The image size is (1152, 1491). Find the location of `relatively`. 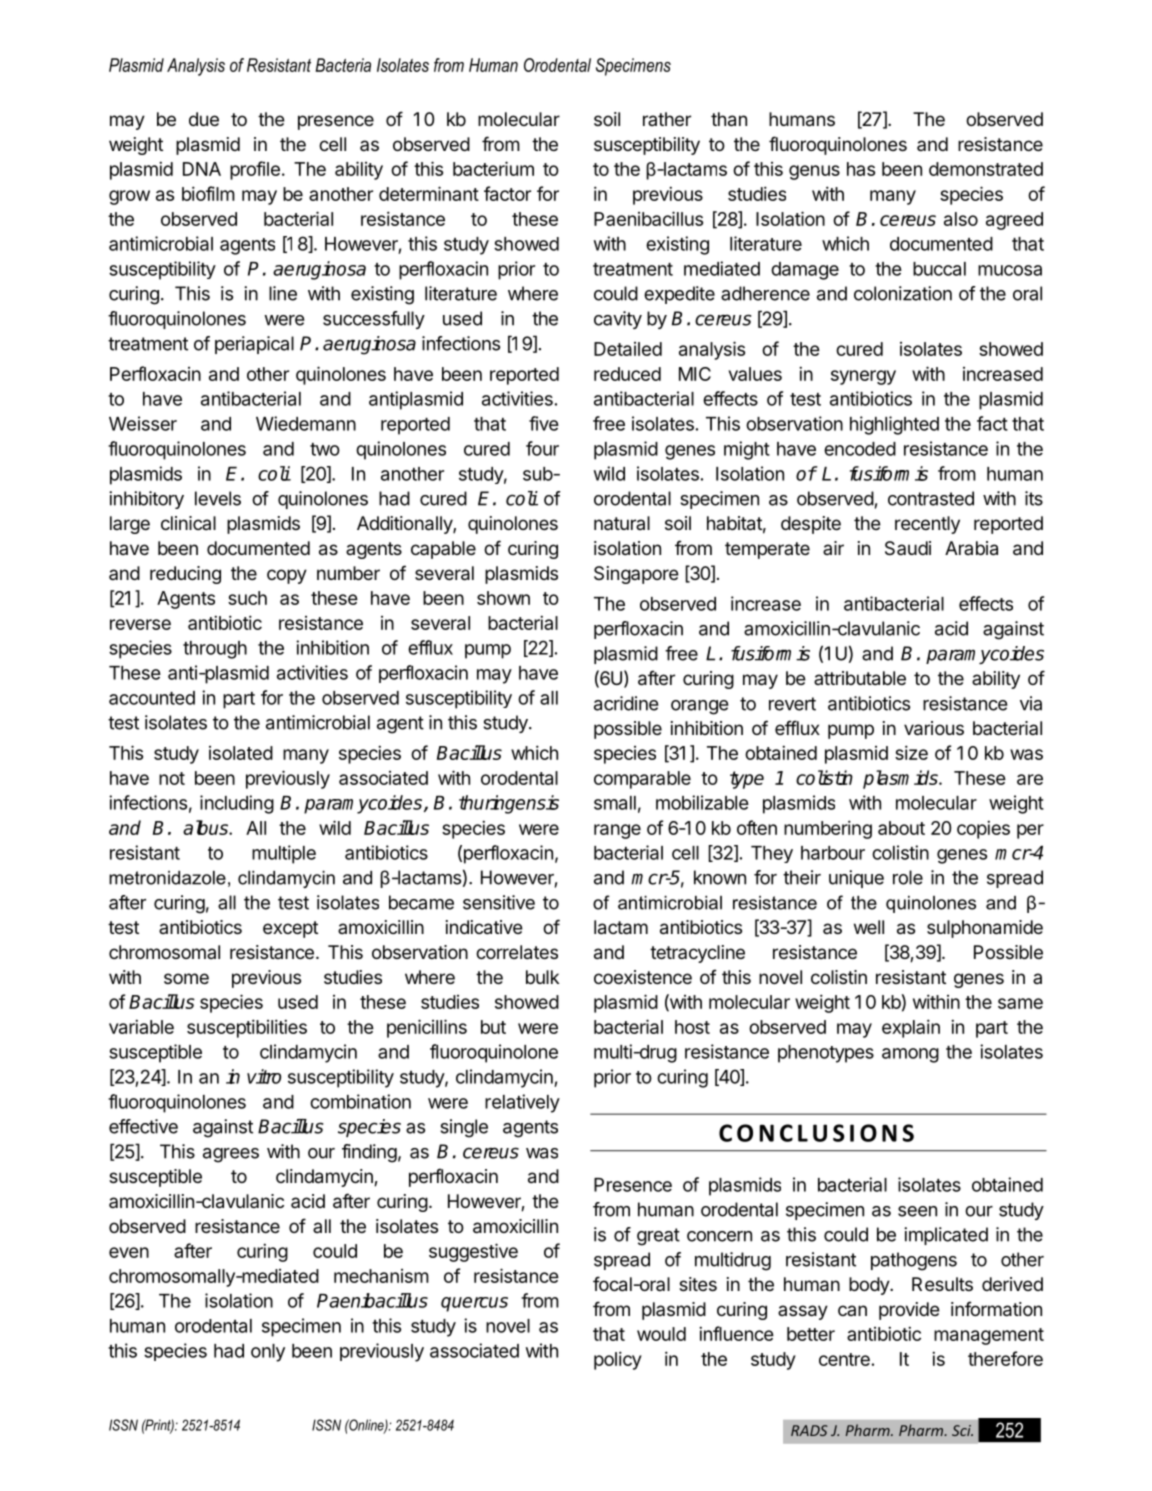

relatively is located at coordinates (522, 1103).
